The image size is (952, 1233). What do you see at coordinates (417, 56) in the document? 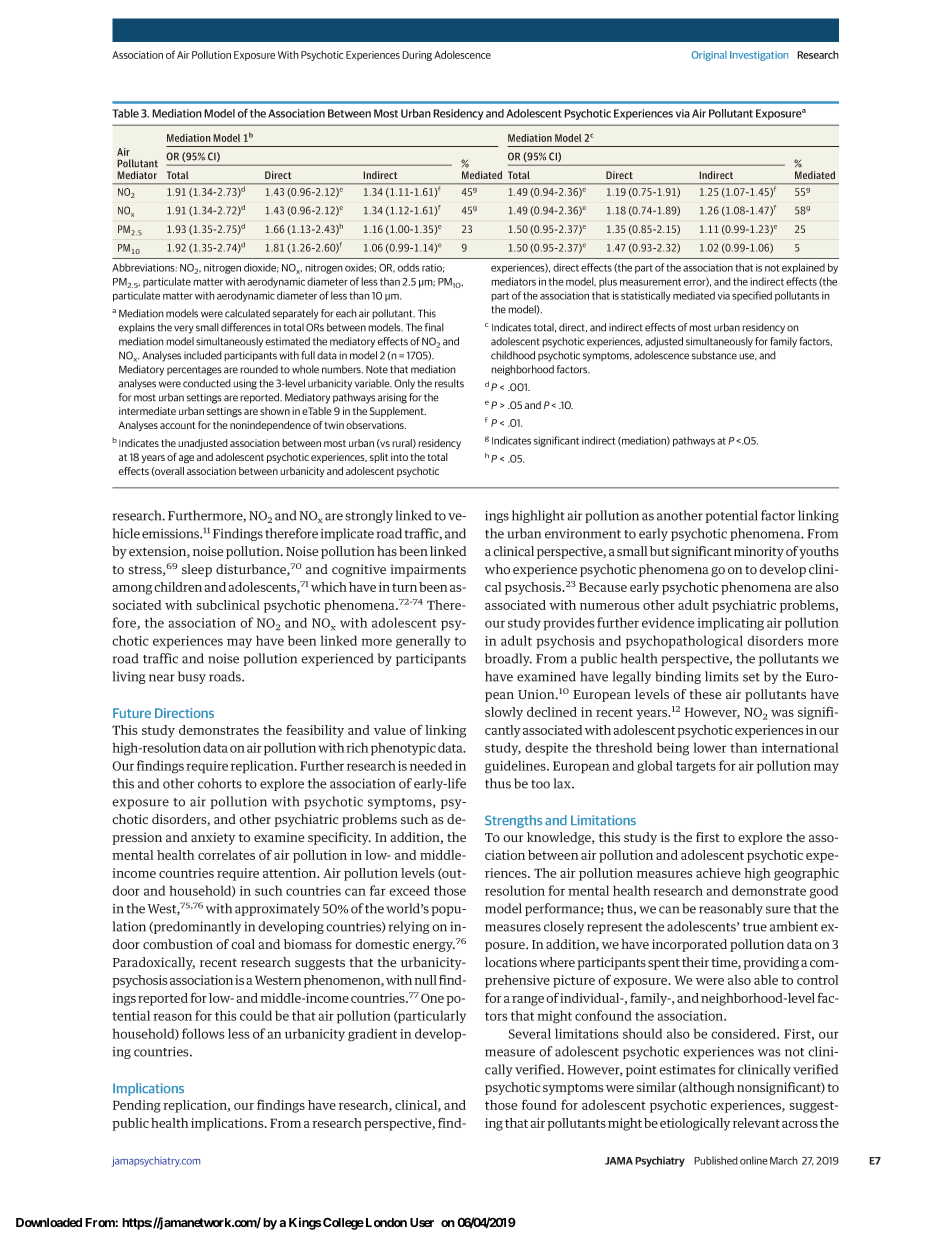
I see `During` at bounding box center [417, 56].
